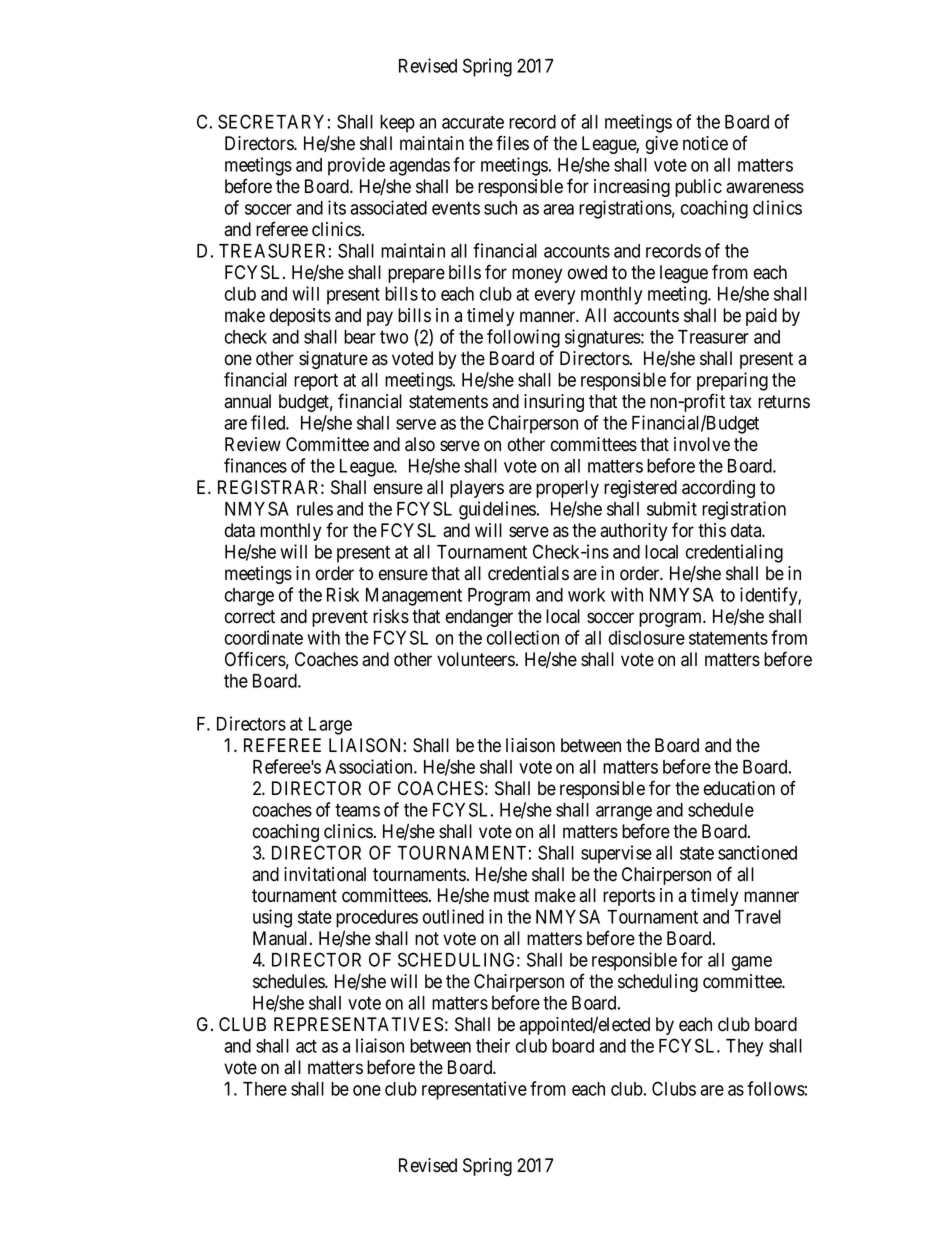 The image size is (952, 1233). Describe the element at coordinates (493, 1045) in the page. I see `their` at that location.
